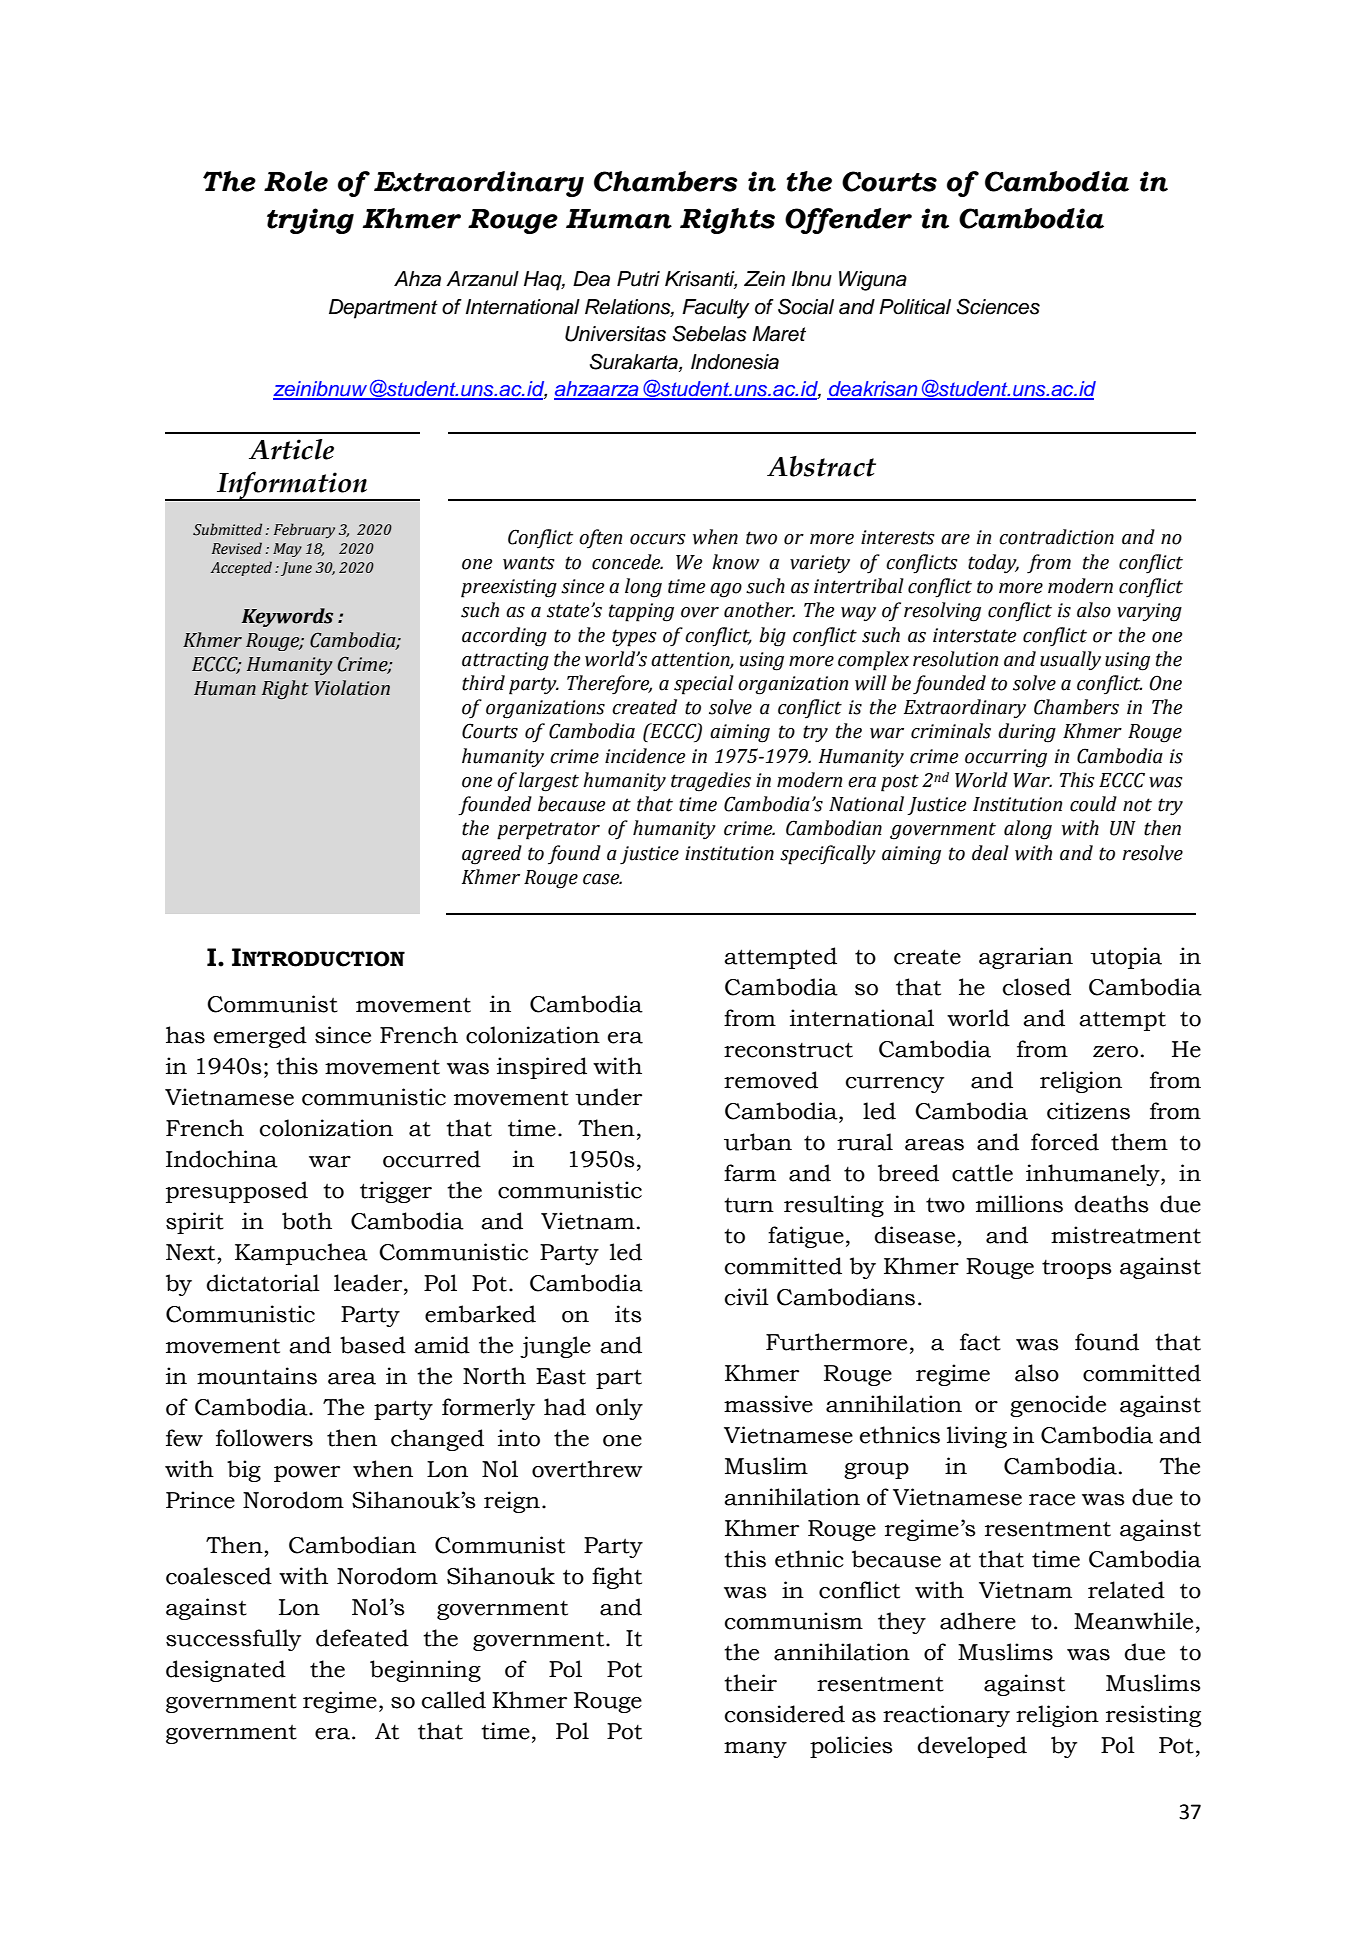  I want to click on developed, so click(972, 1747).
